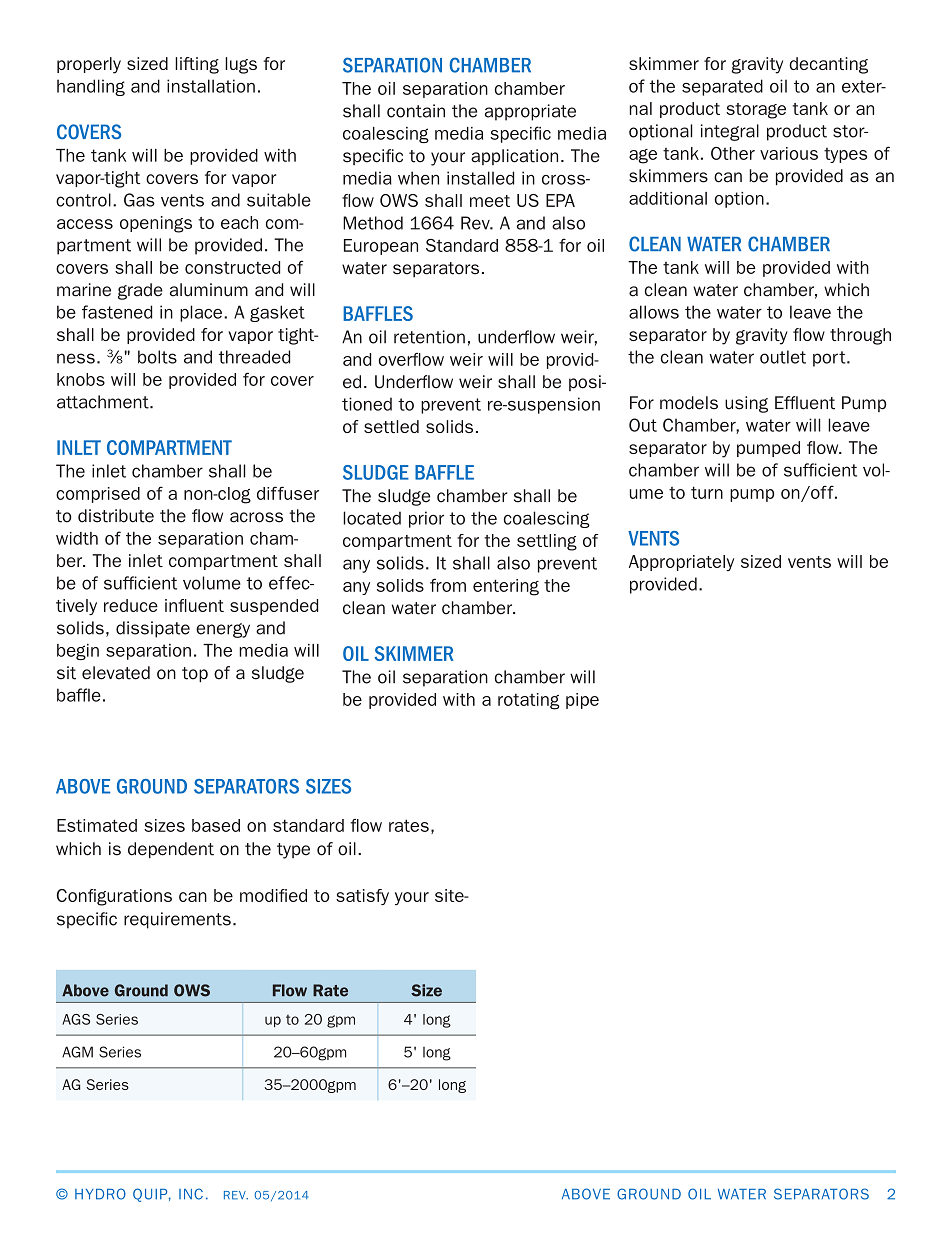 Image resolution: width=952 pixels, height=1233 pixels. Describe the element at coordinates (529, 701) in the screenshot. I see `rotating` at that location.
